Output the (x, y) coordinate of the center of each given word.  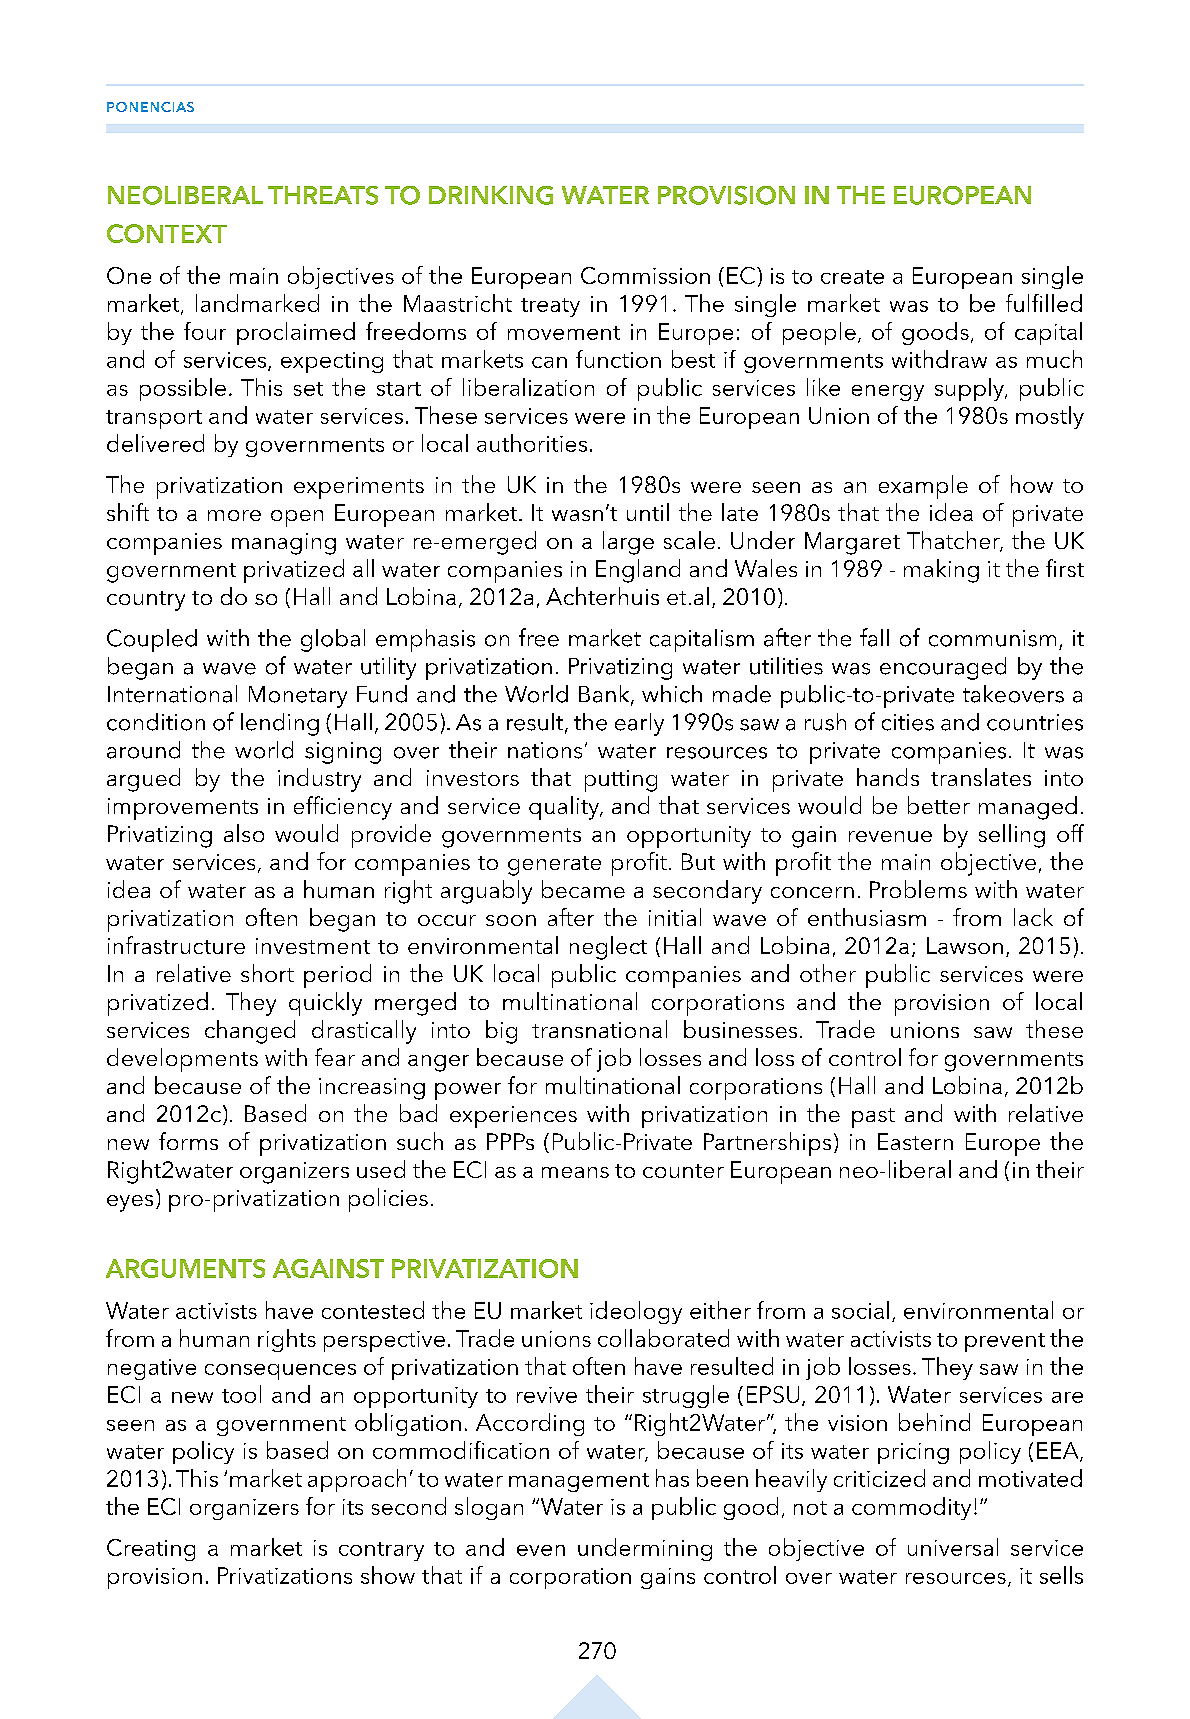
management (579, 1482)
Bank (605, 695)
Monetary (298, 697)
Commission (645, 275)
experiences (513, 1117)
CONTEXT (167, 233)
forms (188, 1141)
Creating (151, 1550)
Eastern (915, 1141)
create (852, 277)
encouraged (943, 668)
